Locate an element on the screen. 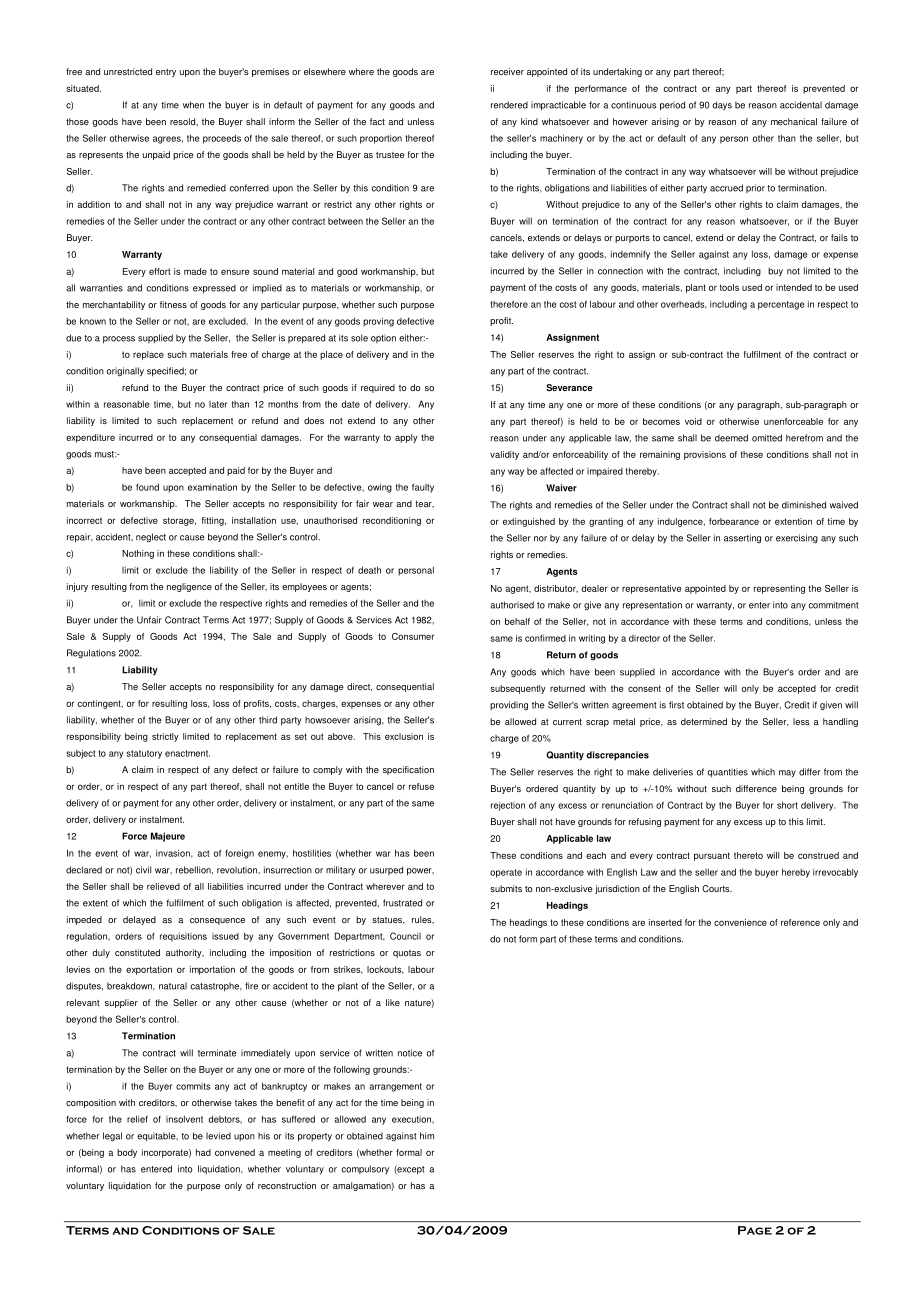 The width and height of the screenshot is (924, 1308). representing is located at coordinates (779, 589).
